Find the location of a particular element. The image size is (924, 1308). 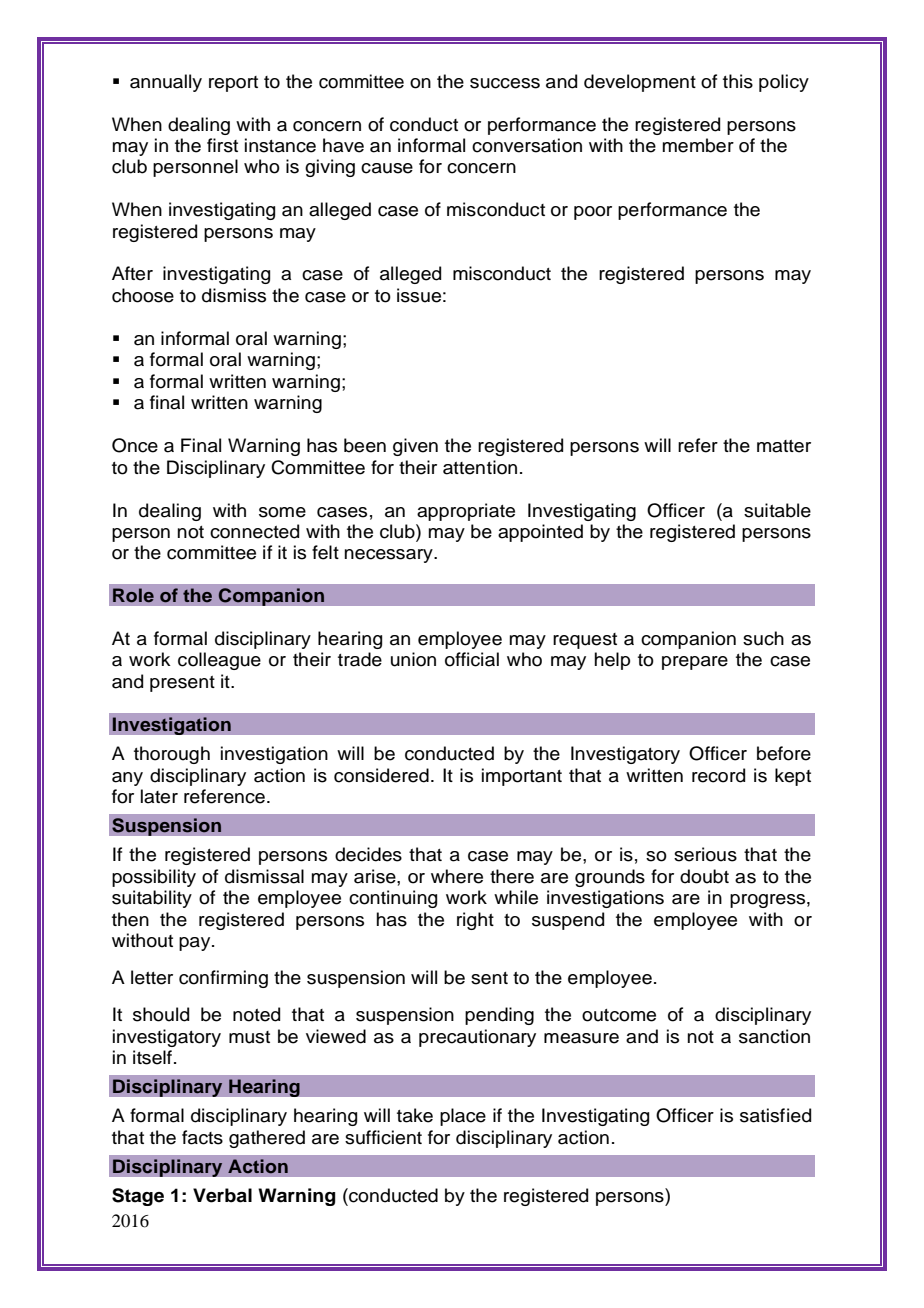

colleague is located at coordinates (219, 661).
